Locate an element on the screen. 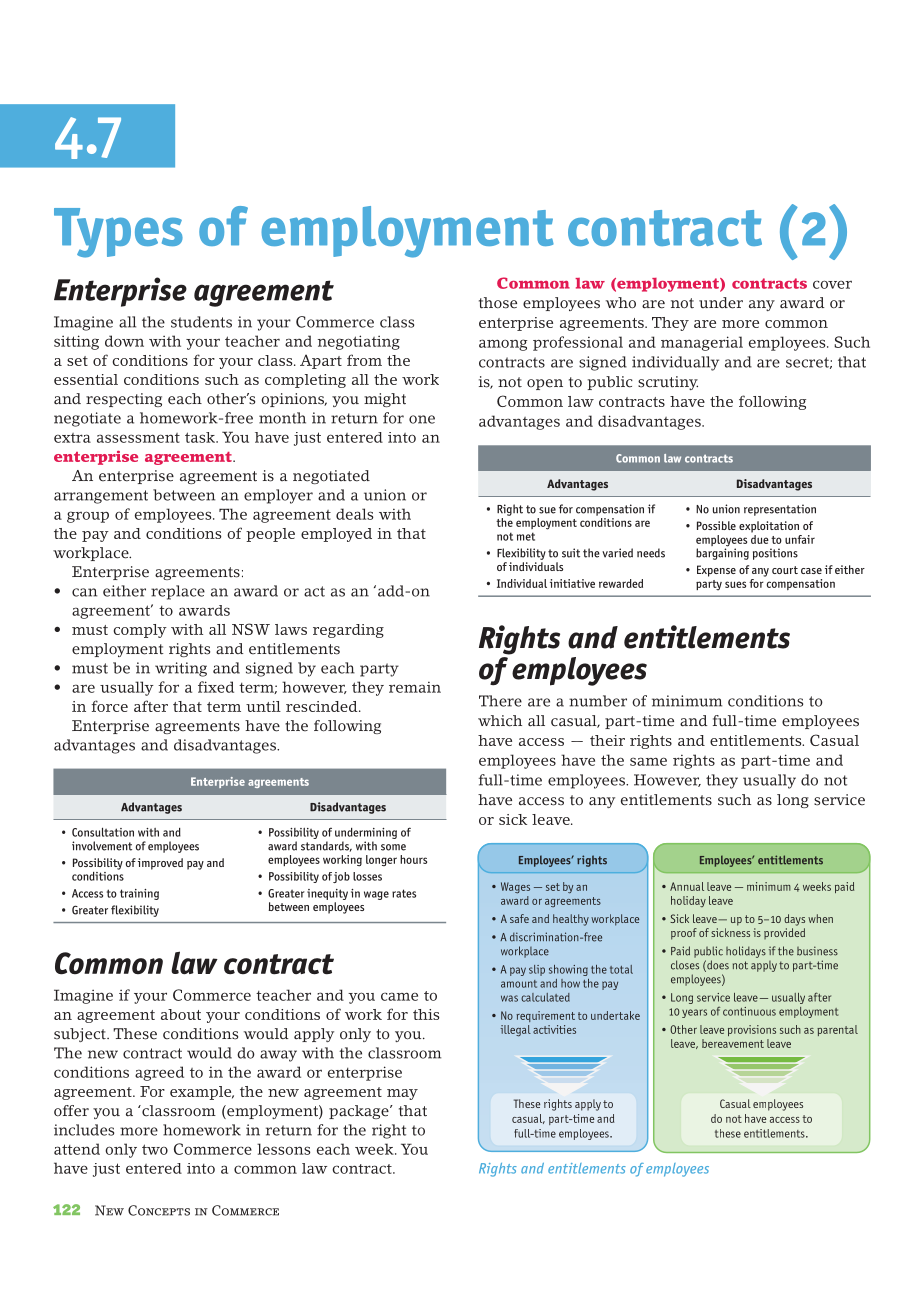 The height and width of the screenshot is (1308, 924). about is located at coordinates (181, 1014).
